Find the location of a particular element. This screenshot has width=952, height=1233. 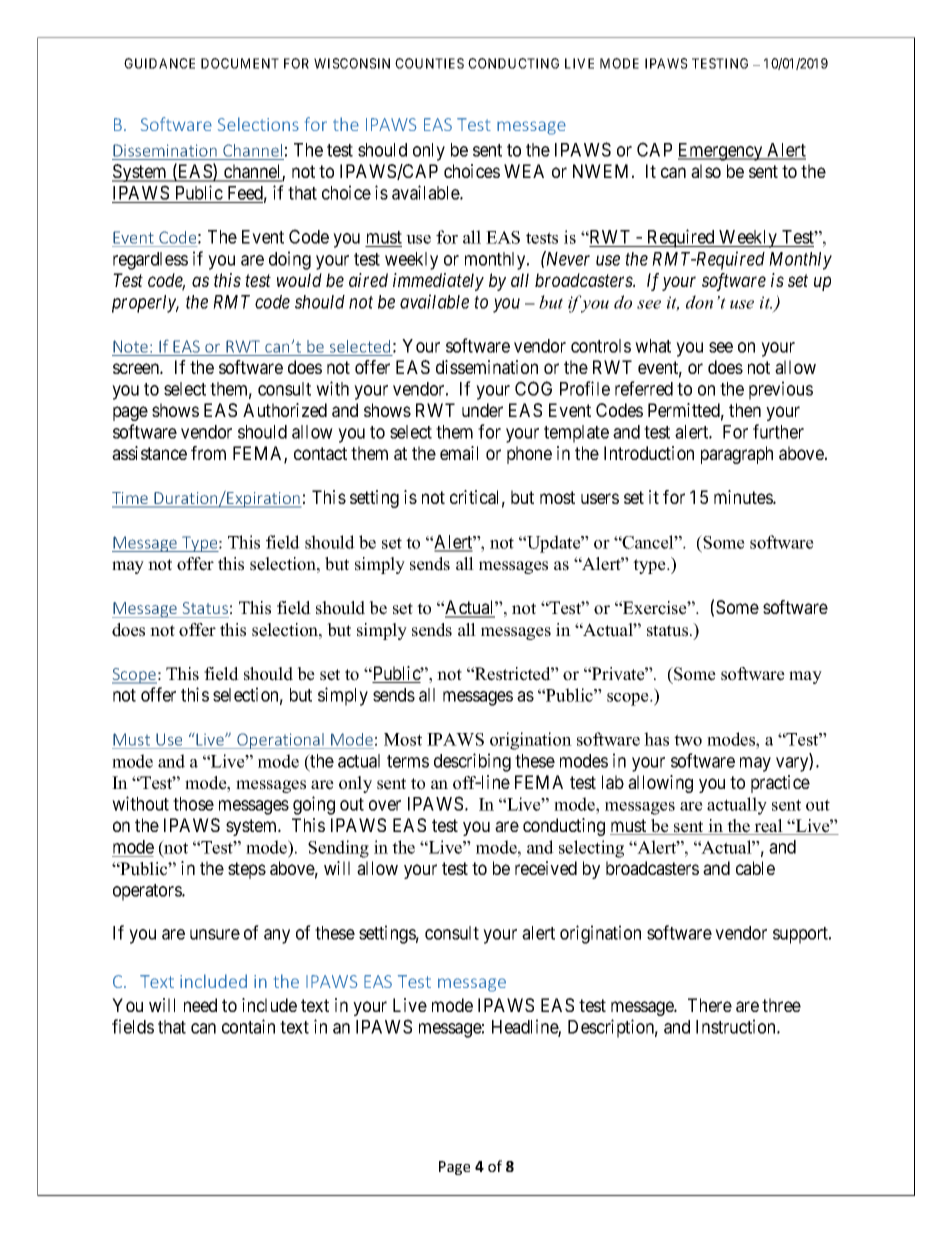

regardless is located at coordinates (150, 261).
